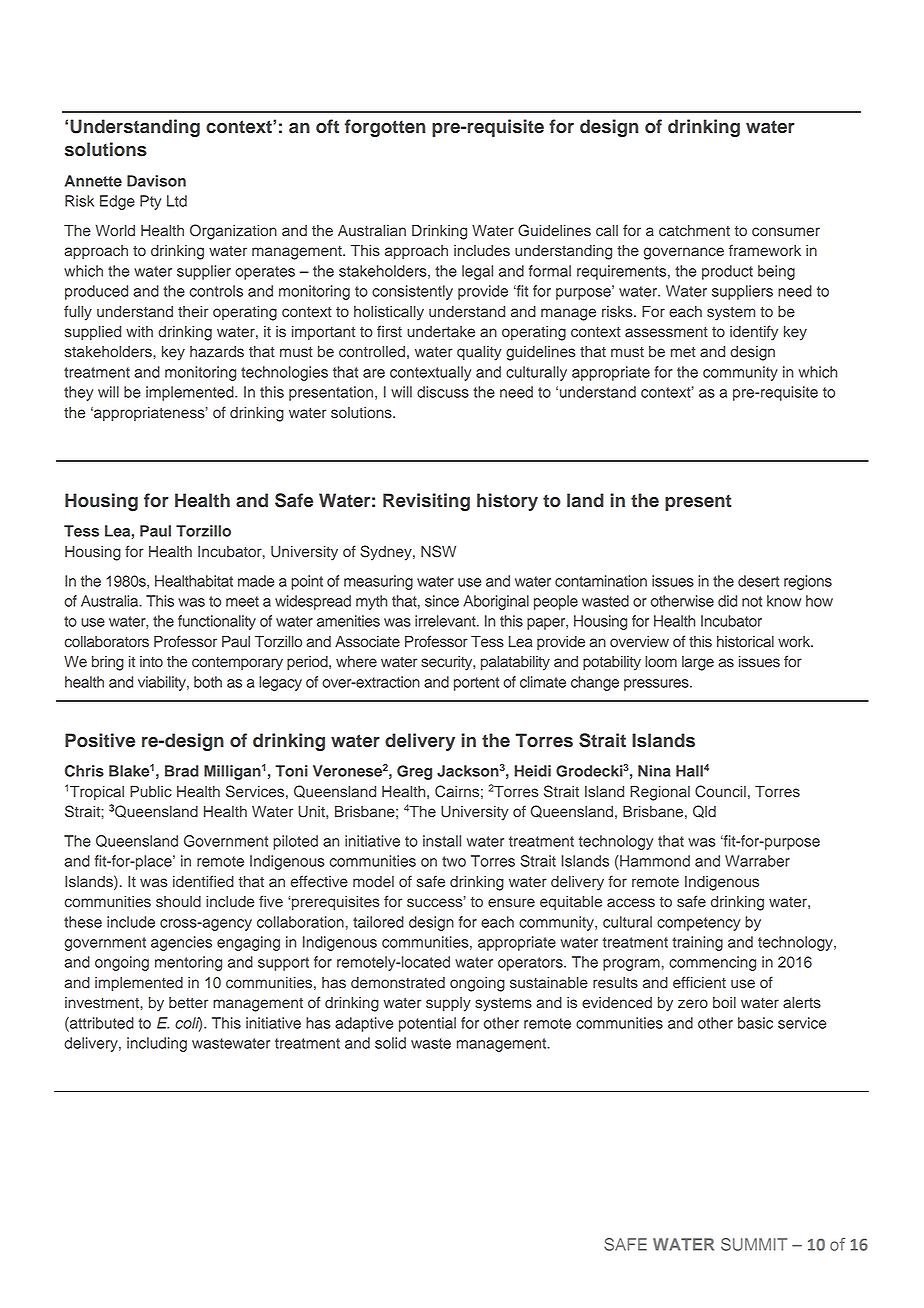  What do you see at coordinates (426, 502) in the screenshot?
I see `Revisiting` at bounding box center [426, 502].
